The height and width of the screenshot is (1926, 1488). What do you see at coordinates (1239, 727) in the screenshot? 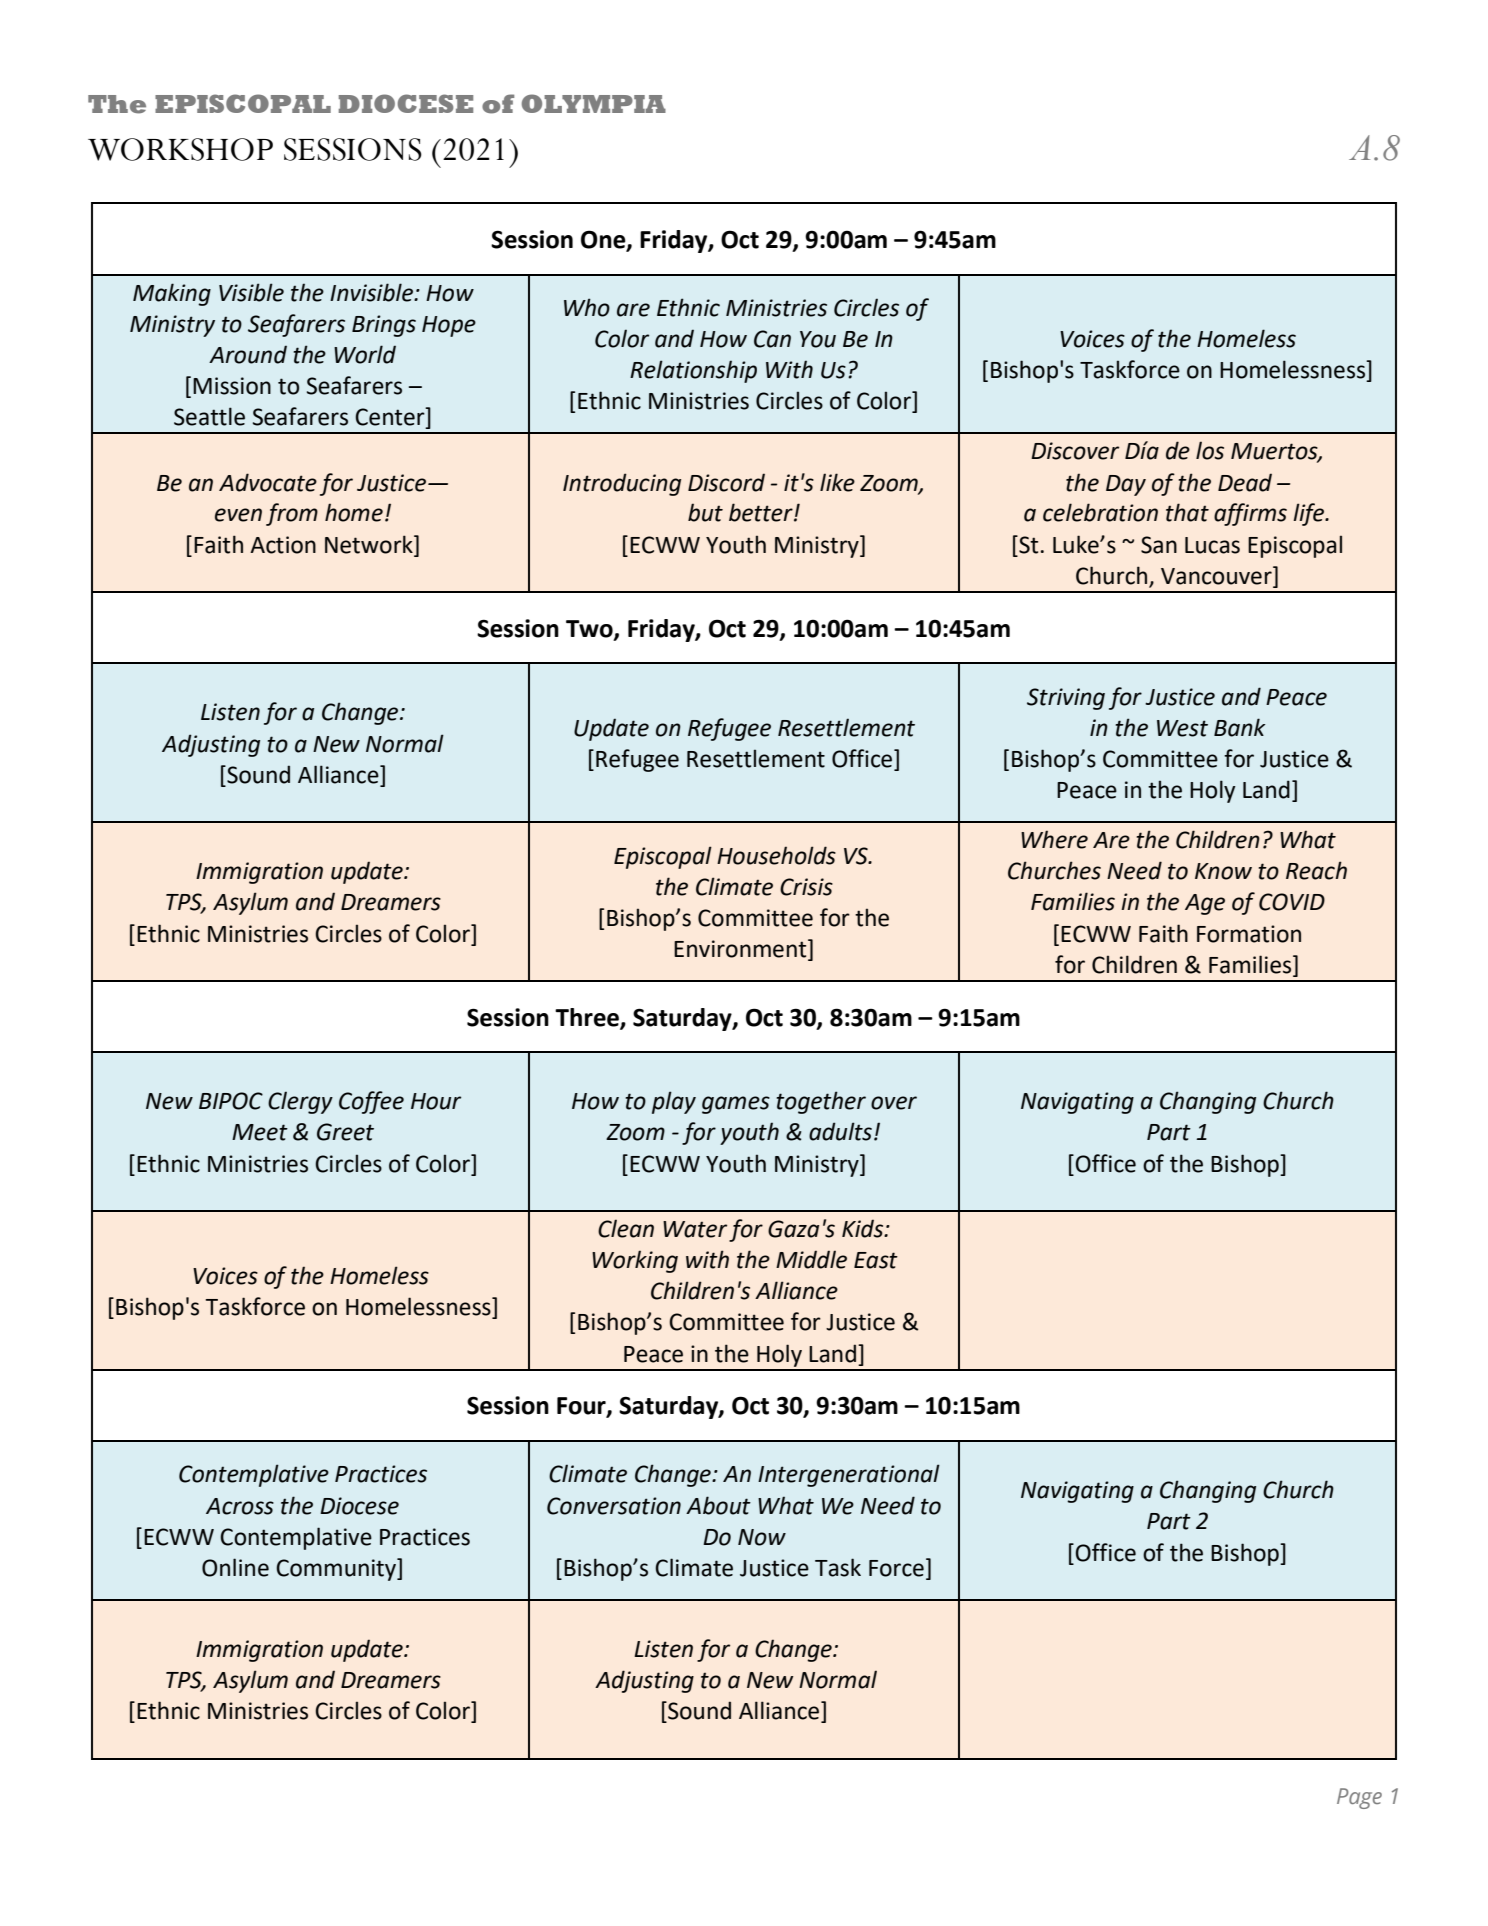
I see `Bank` at bounding box center [1239, 727].
